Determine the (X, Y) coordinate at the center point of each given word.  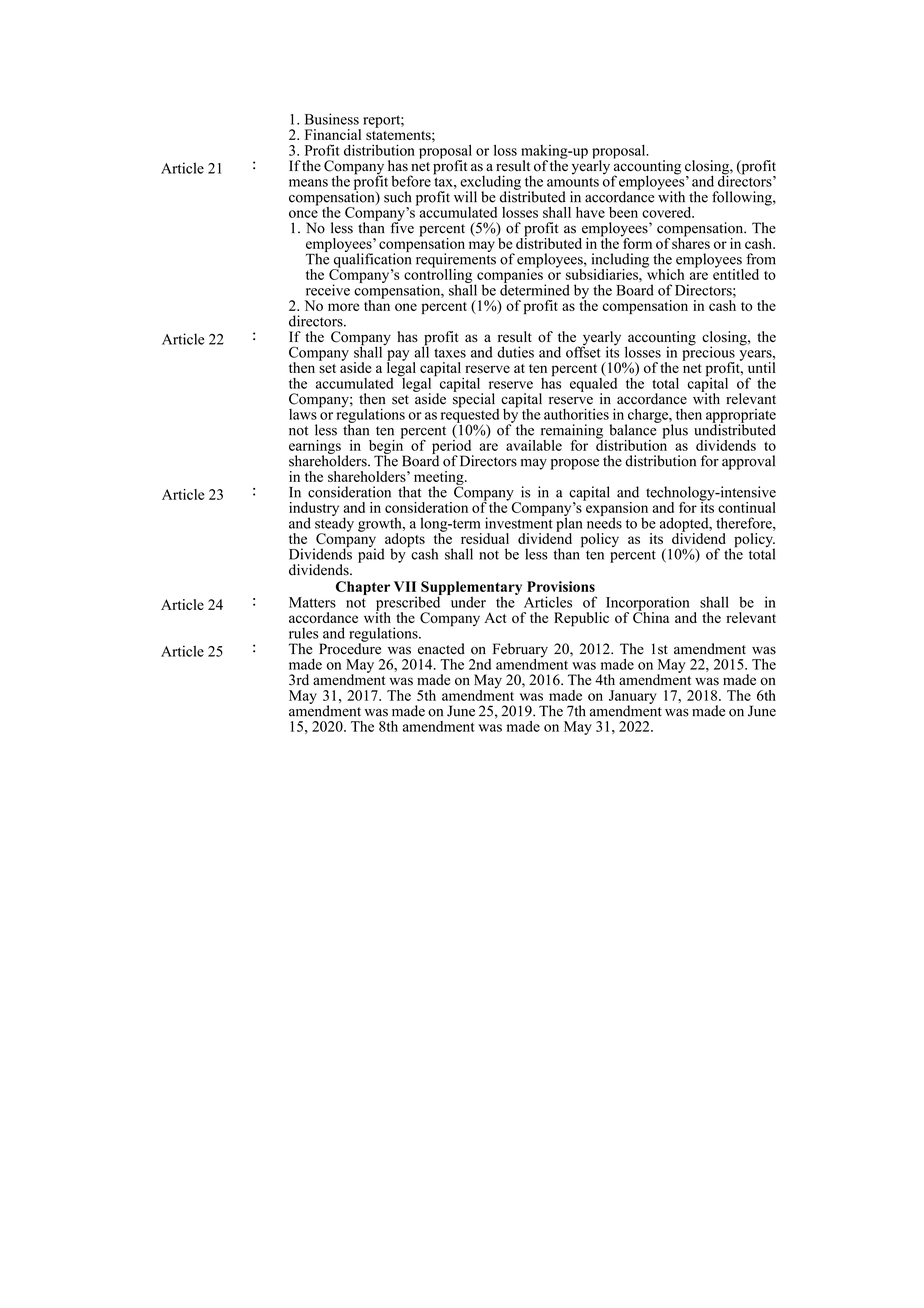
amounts (573, 182)
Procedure (350, 648)
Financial (333, 134)
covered (668, 212)
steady (334, 524)
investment (519, 522)
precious (708, 353)
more (343, 307)
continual (747, 507)
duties (515, 352)
